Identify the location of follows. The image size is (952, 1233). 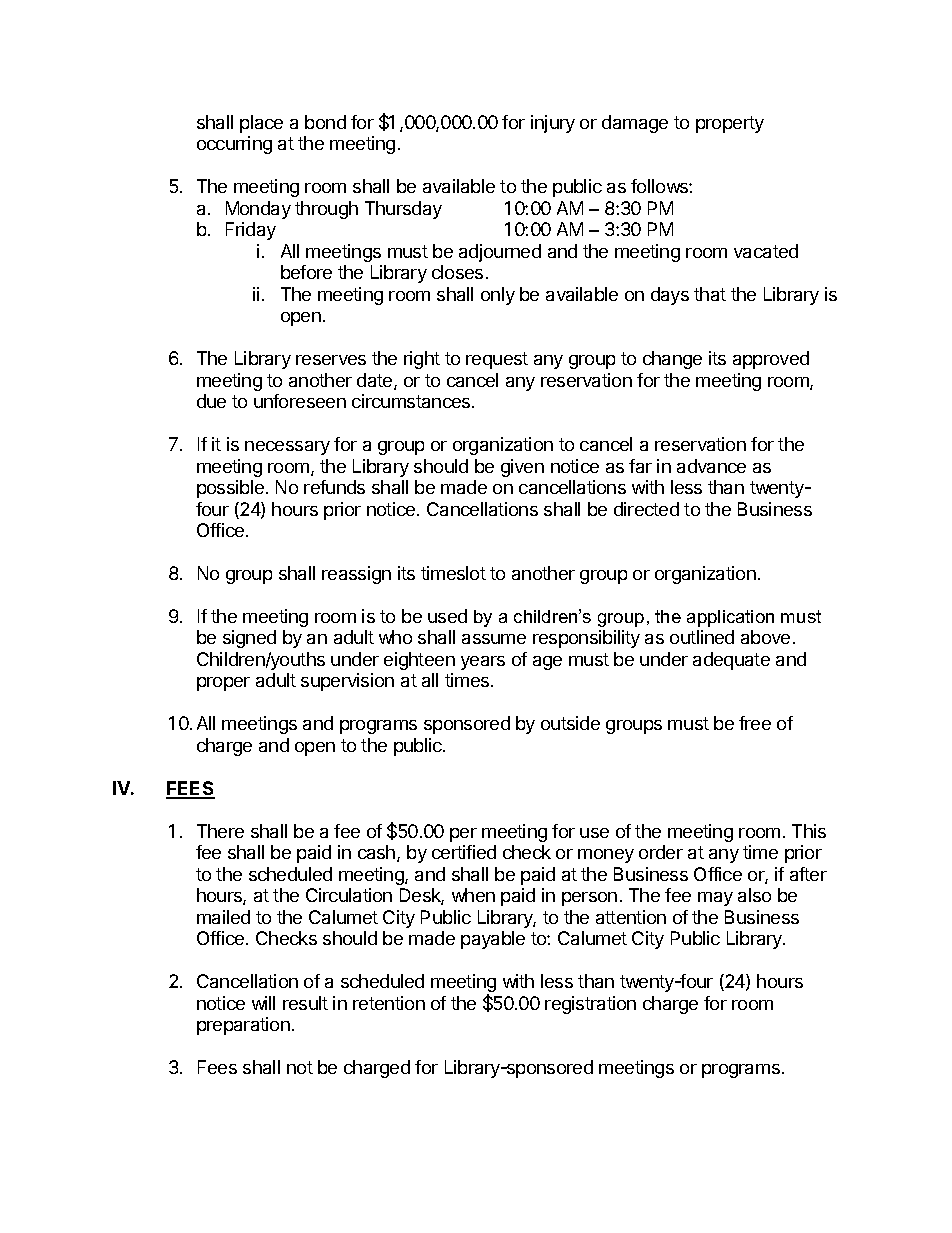
(660, 186).
